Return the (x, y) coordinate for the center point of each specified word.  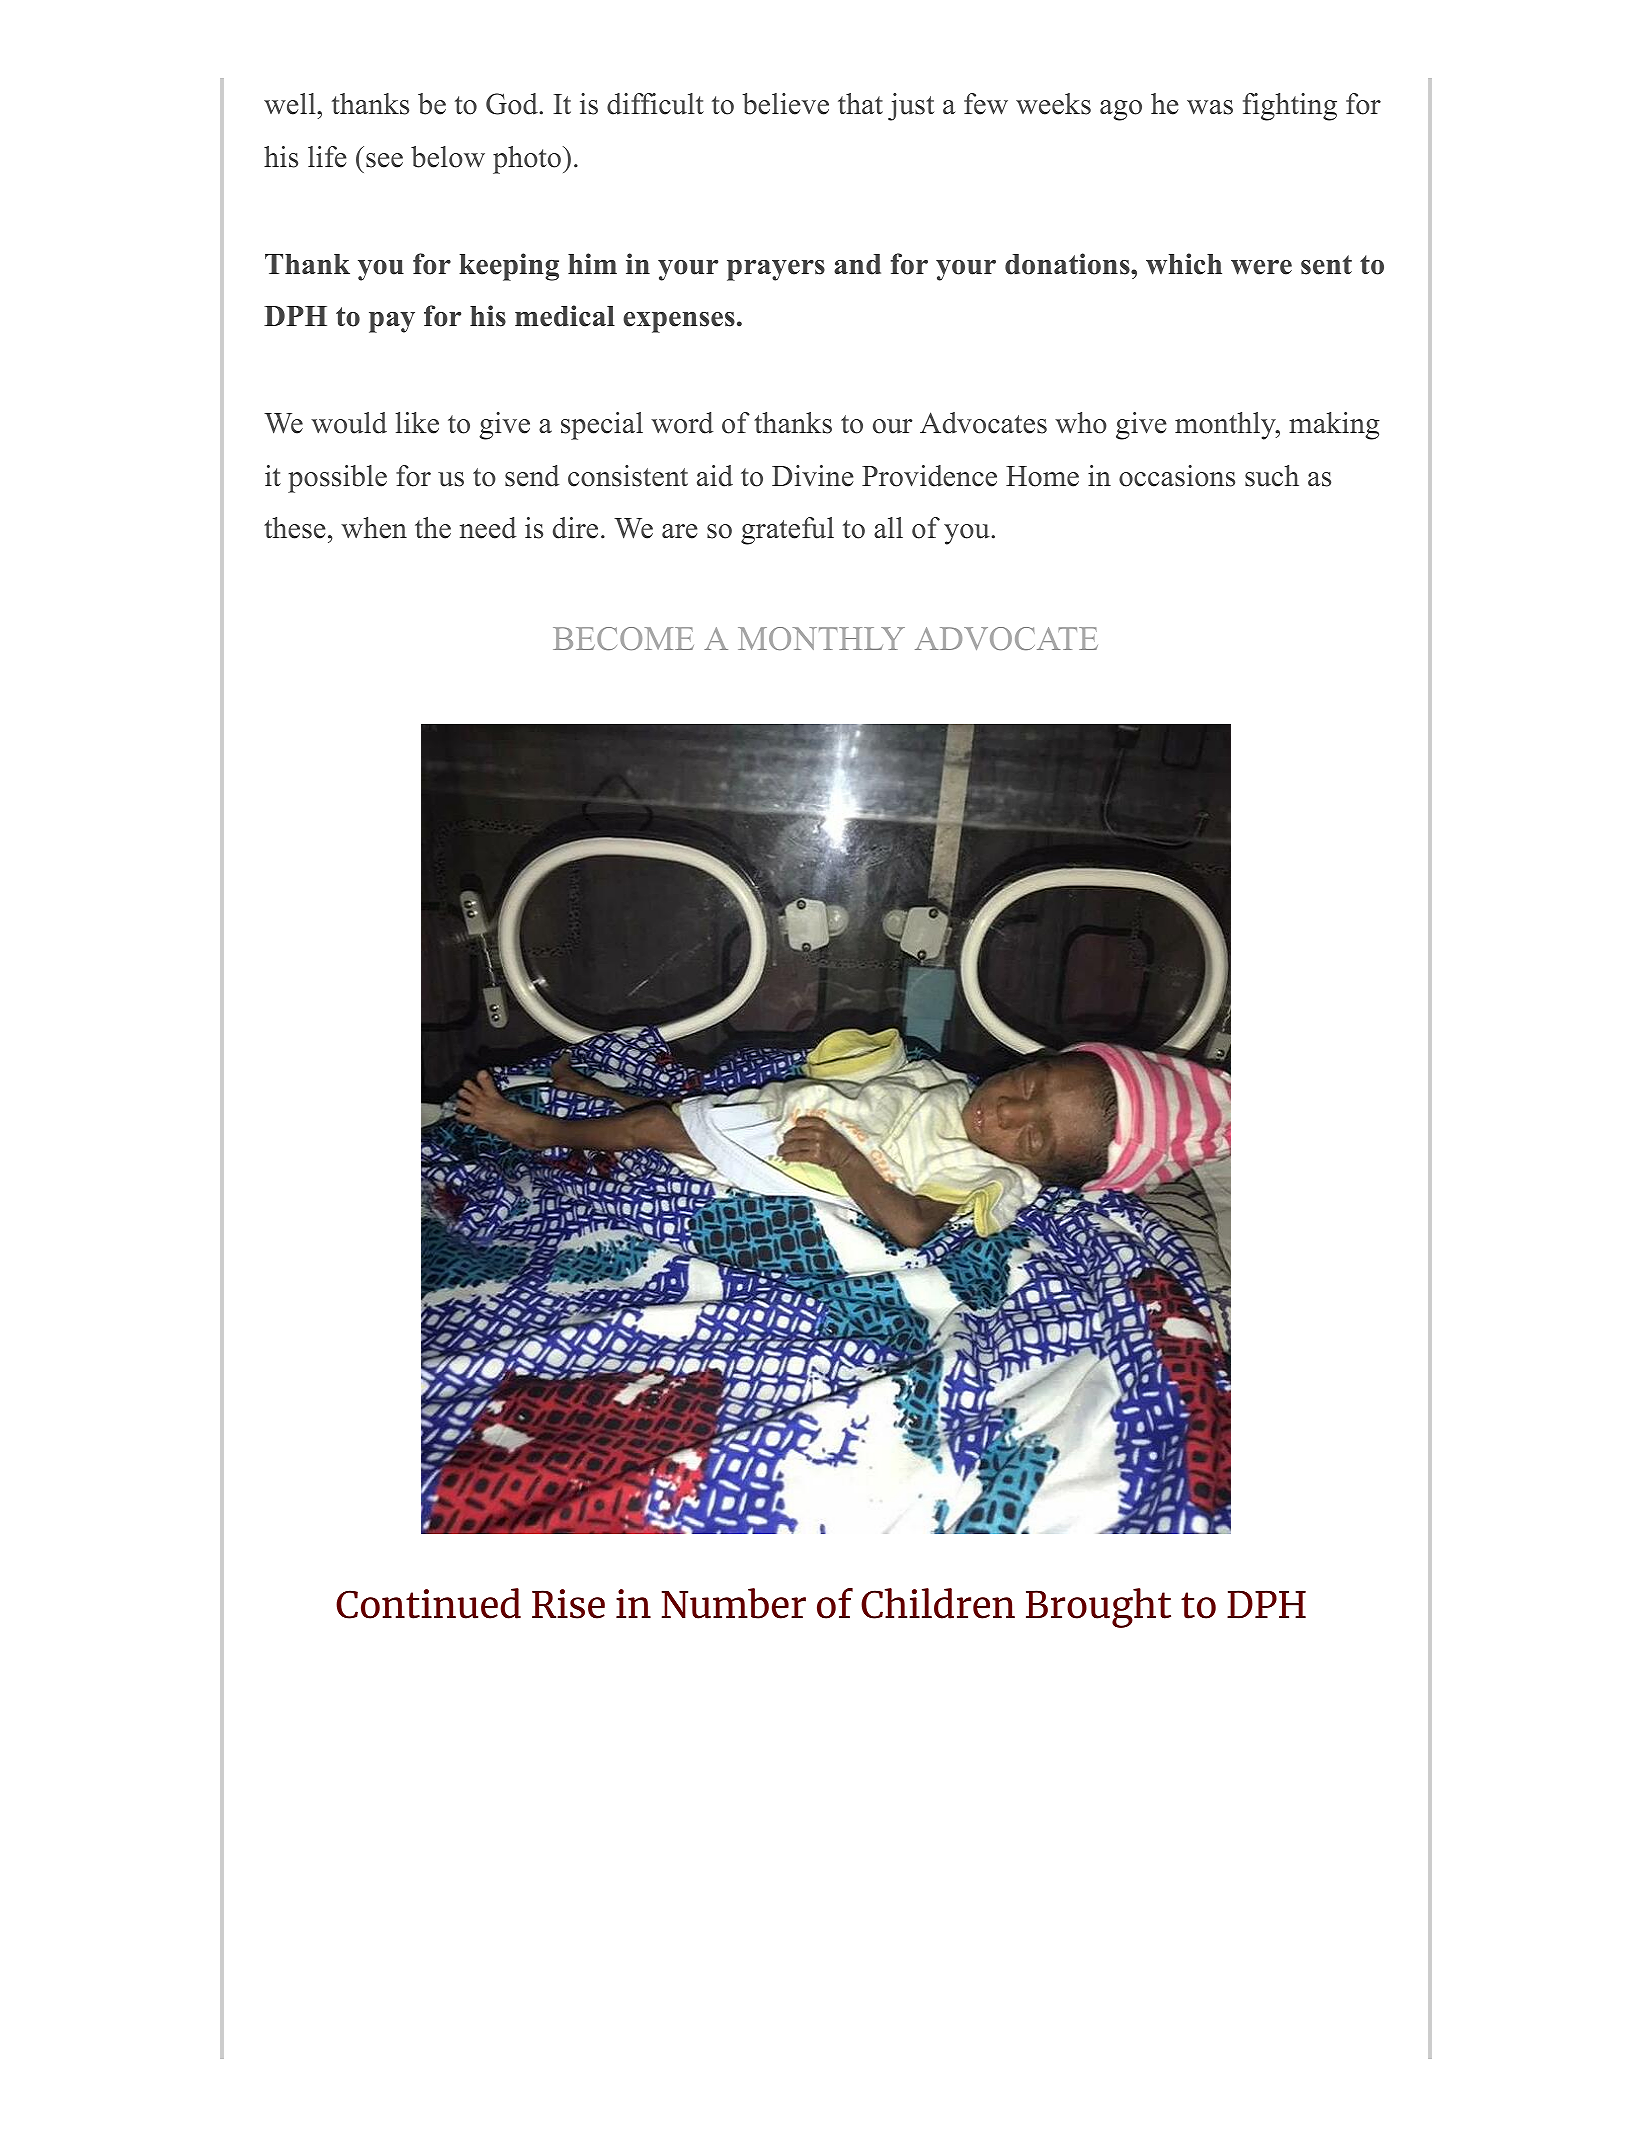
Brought (1098, 1608)
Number (734, 1603)
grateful (787, 531)
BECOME (623, 638)
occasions (1177, 476)
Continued (428, 1603)
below (448, 157)
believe (785, 104)
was (1210, 107)
